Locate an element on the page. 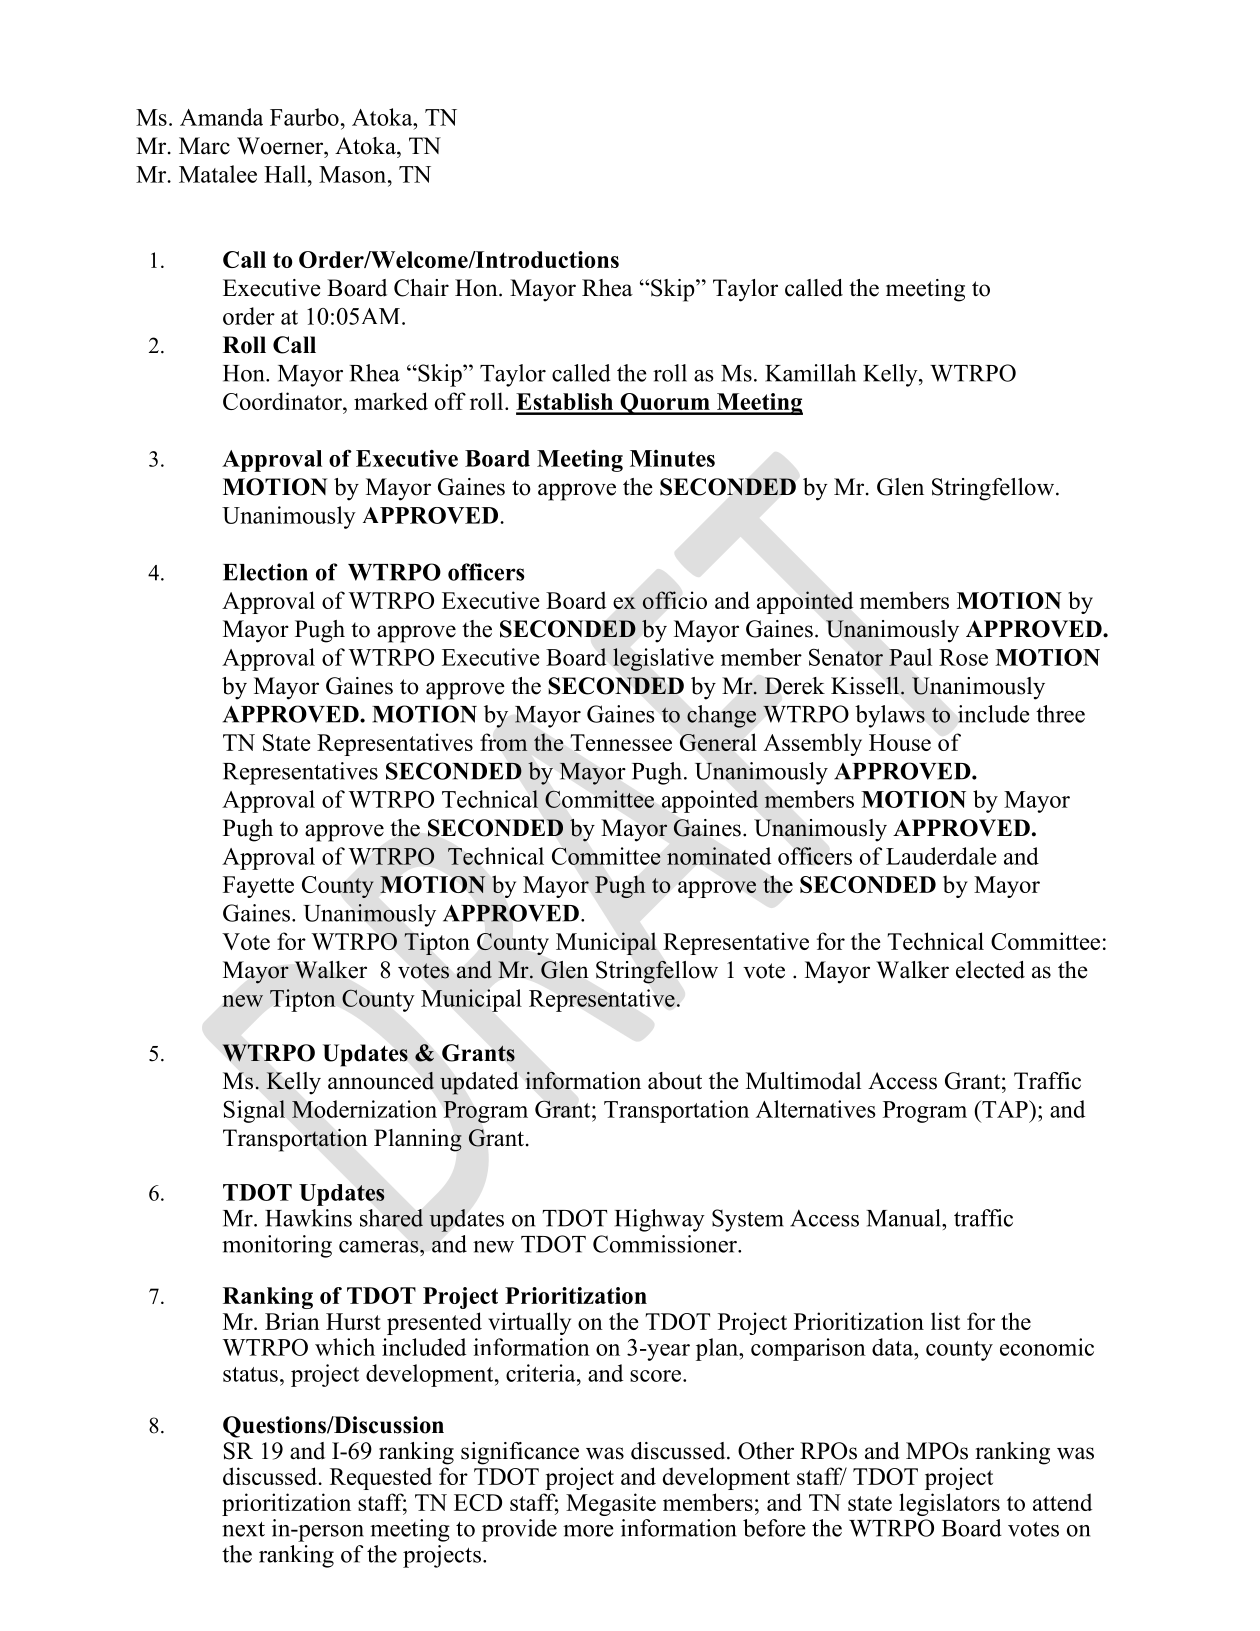 The image size is (1260, 1631). Quorum is located at coordinates (665, 404).
